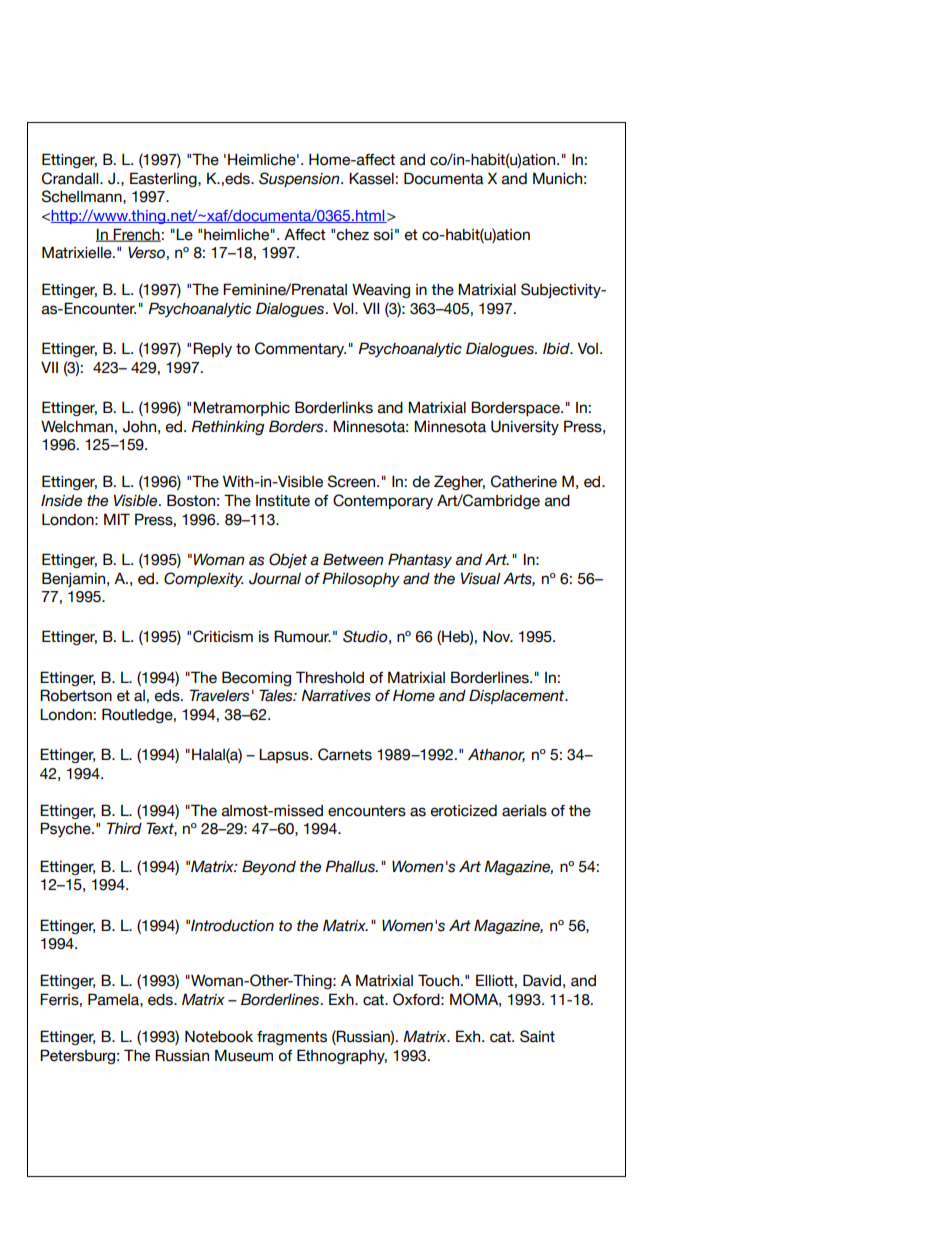 The height and width of the screenshot is (1233, 952). Describe the element at coordinates (212, 349) in the screenshot. I see `Reply` at that location.
